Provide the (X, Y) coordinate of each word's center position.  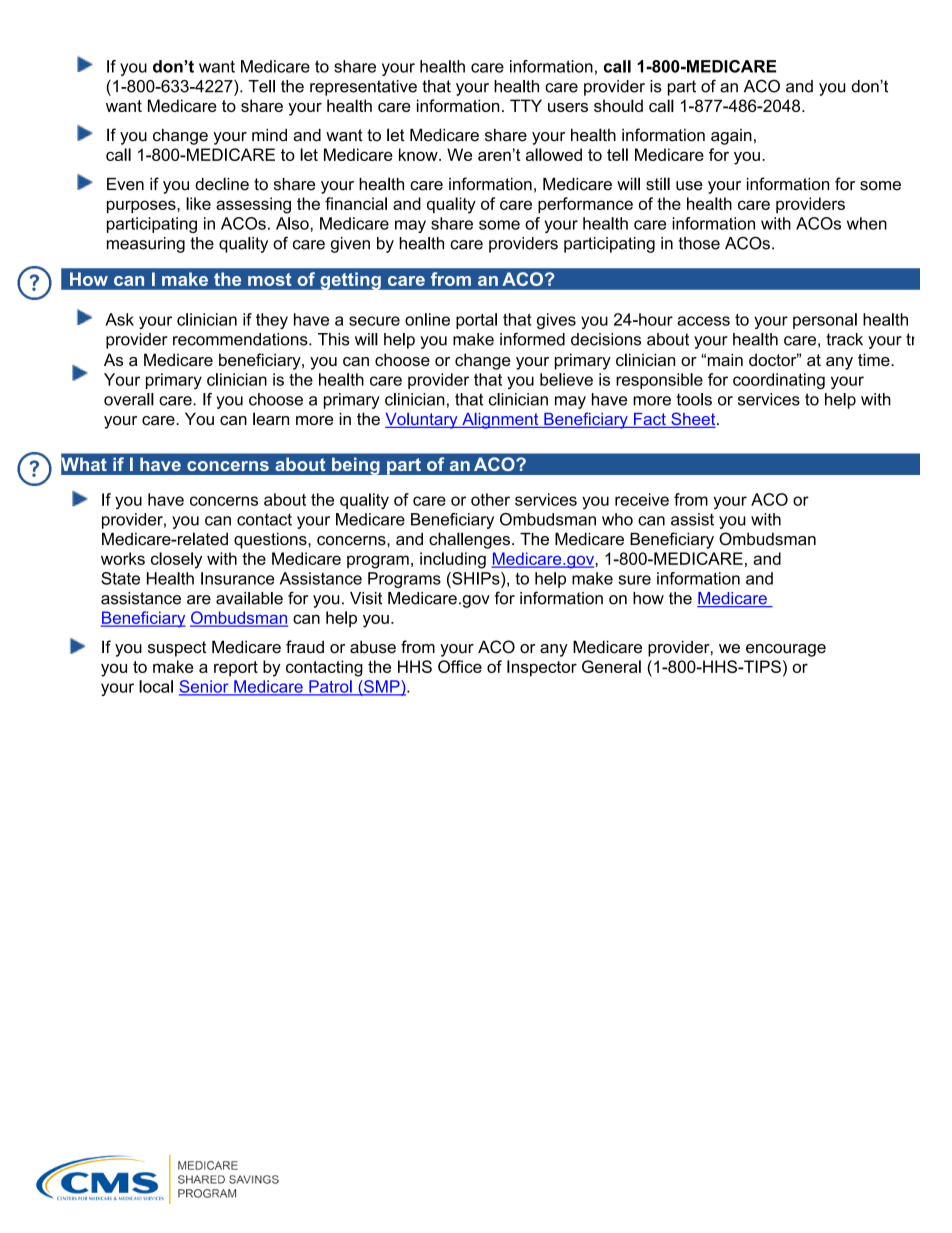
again (731, 137)
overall (129, 399)
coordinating (779, 381)
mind (269, 135)
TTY (526, 105)
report (236, 669)
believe (566, 379)
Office (460, 666)
